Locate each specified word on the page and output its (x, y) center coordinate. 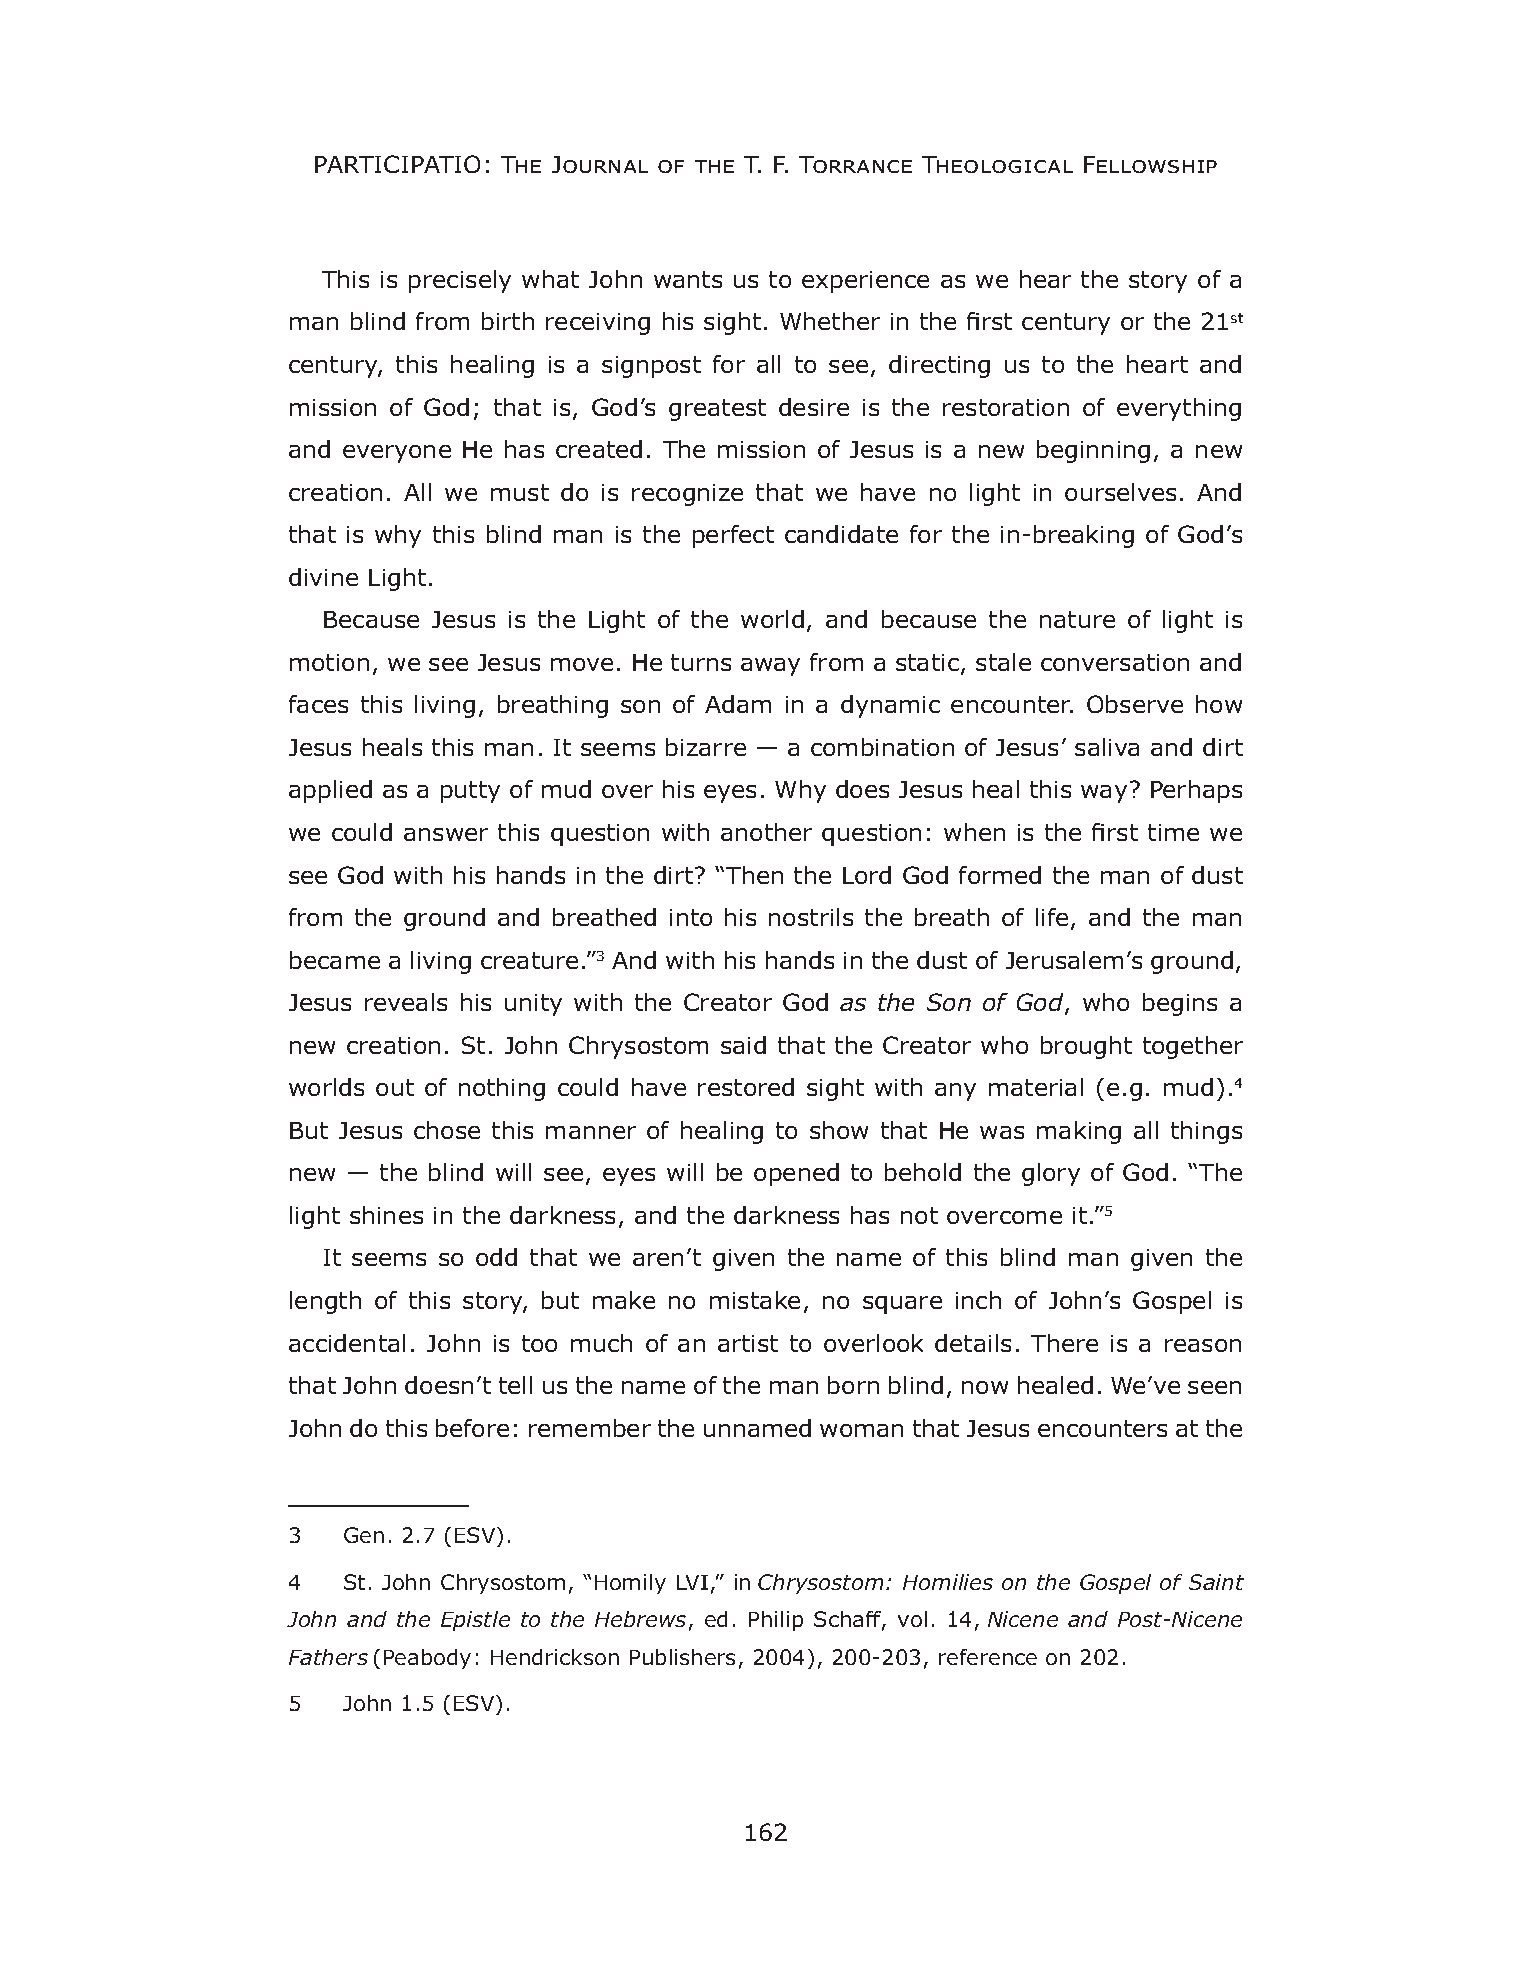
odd (496, 1257)
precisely (460, 281)
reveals (406, 1002)
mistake (755, 1300)
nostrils (811, 917)
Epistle (475, 1621)
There (1064, 1343)
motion (329, 662)
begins (1180, 1004)
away (770, 667)
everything (1179, 409)
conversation (1115, 662)
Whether (830, 321)
